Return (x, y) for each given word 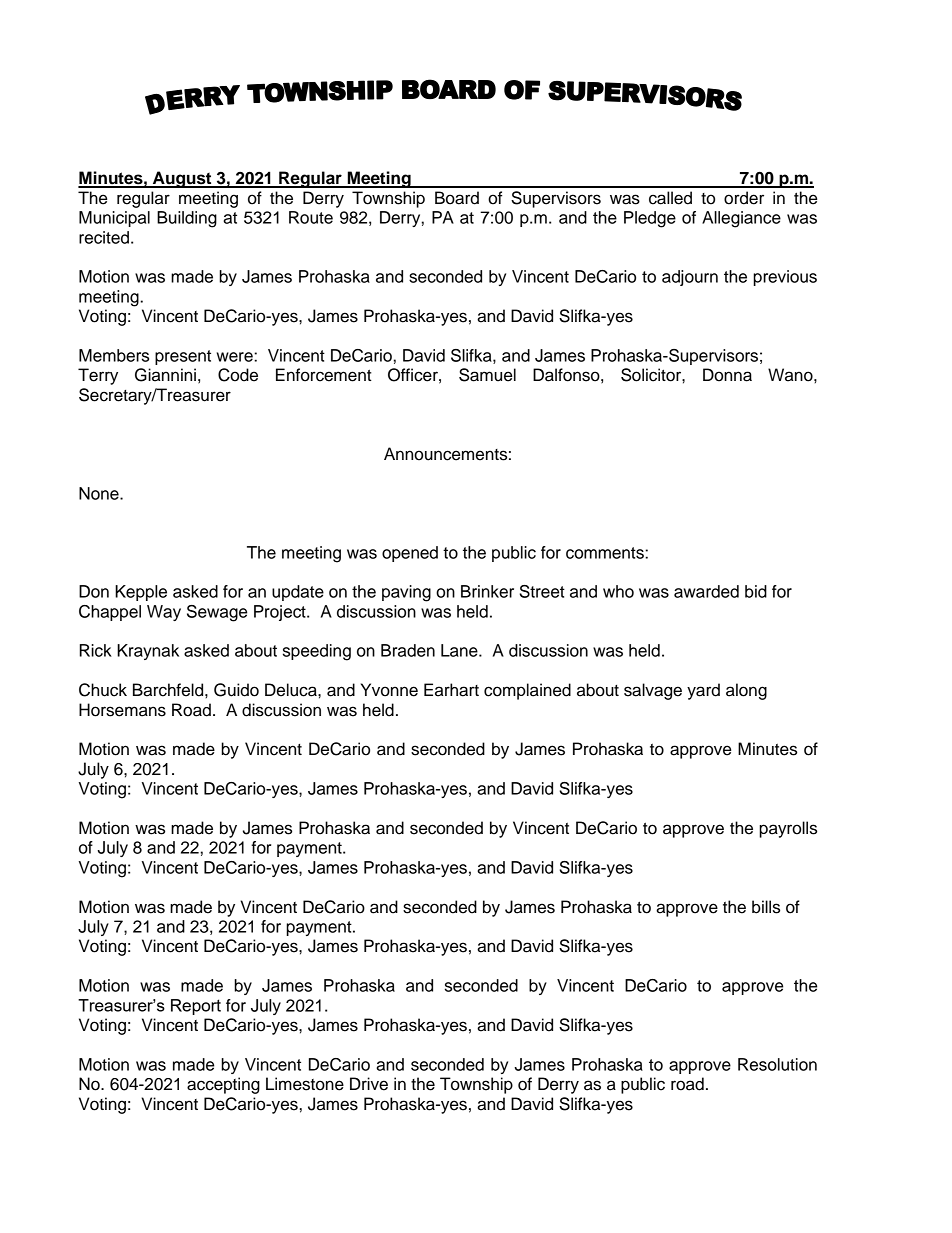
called (670, 198)
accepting (223, 1085)
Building (187, 219)
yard (703, 691)
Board (457, 198)
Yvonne (389, 690)
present (183, 357)
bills (766, 907)
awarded (706, 591)
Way (164, 613)
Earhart (451, 690)
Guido (236, 690)
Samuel (487, 375)
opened (410, 554)
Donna (727, 375)
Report (196, 1007)
